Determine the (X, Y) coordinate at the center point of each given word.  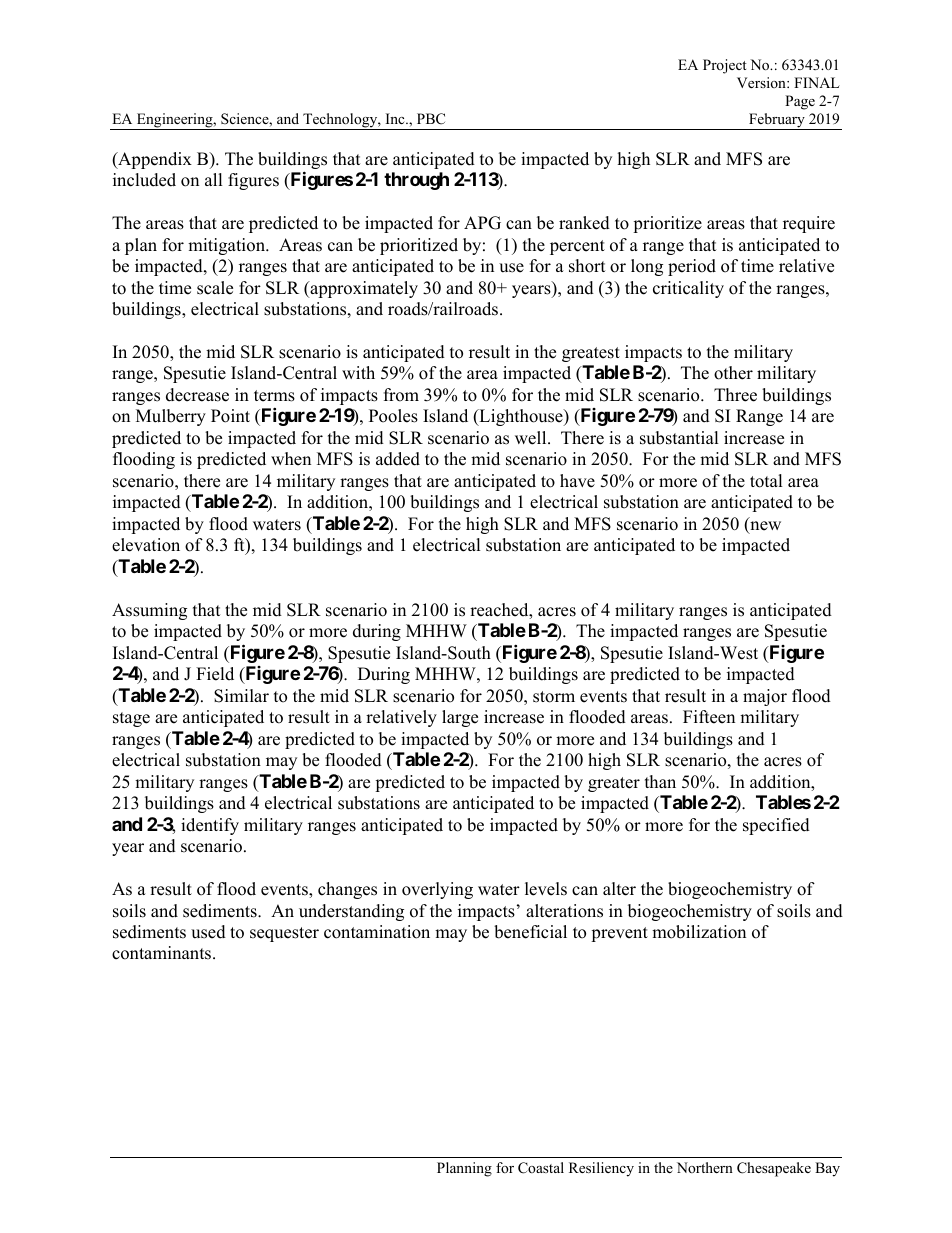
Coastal (541, 1168)
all (214, 179)
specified (776, 826)
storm (554, 697)
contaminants (163, 953)
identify (210, 826)
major (765, 697)
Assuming (149, 611)
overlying (437, 890)
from (401, 395)
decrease (197, 395)
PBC (431, 119)
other (733, 373)
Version (762, 82)
